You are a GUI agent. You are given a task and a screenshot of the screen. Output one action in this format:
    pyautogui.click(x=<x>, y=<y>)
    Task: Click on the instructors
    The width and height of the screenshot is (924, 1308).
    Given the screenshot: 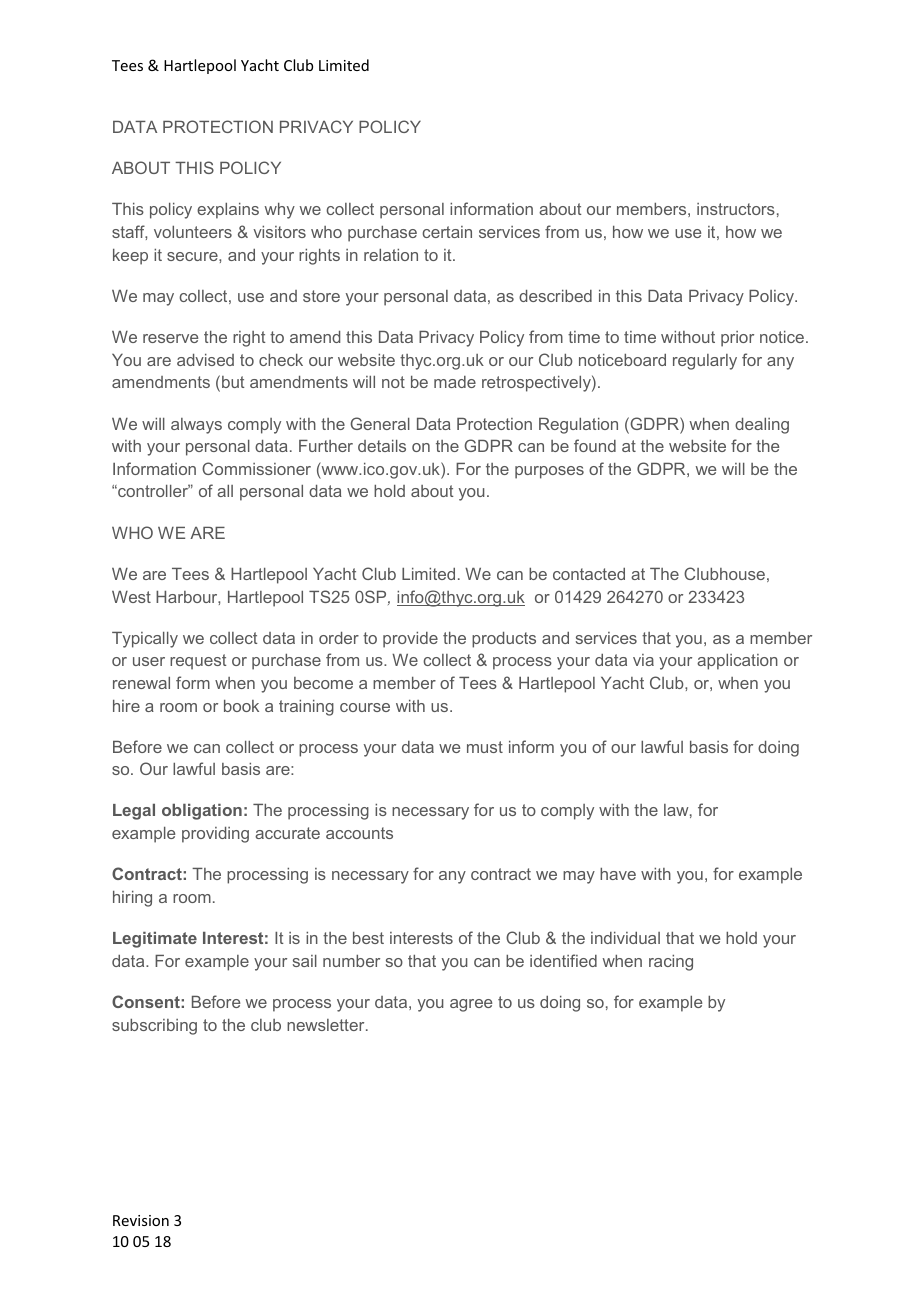 What is the action you would take?
    pyautogui.click(x=736, y=209)
